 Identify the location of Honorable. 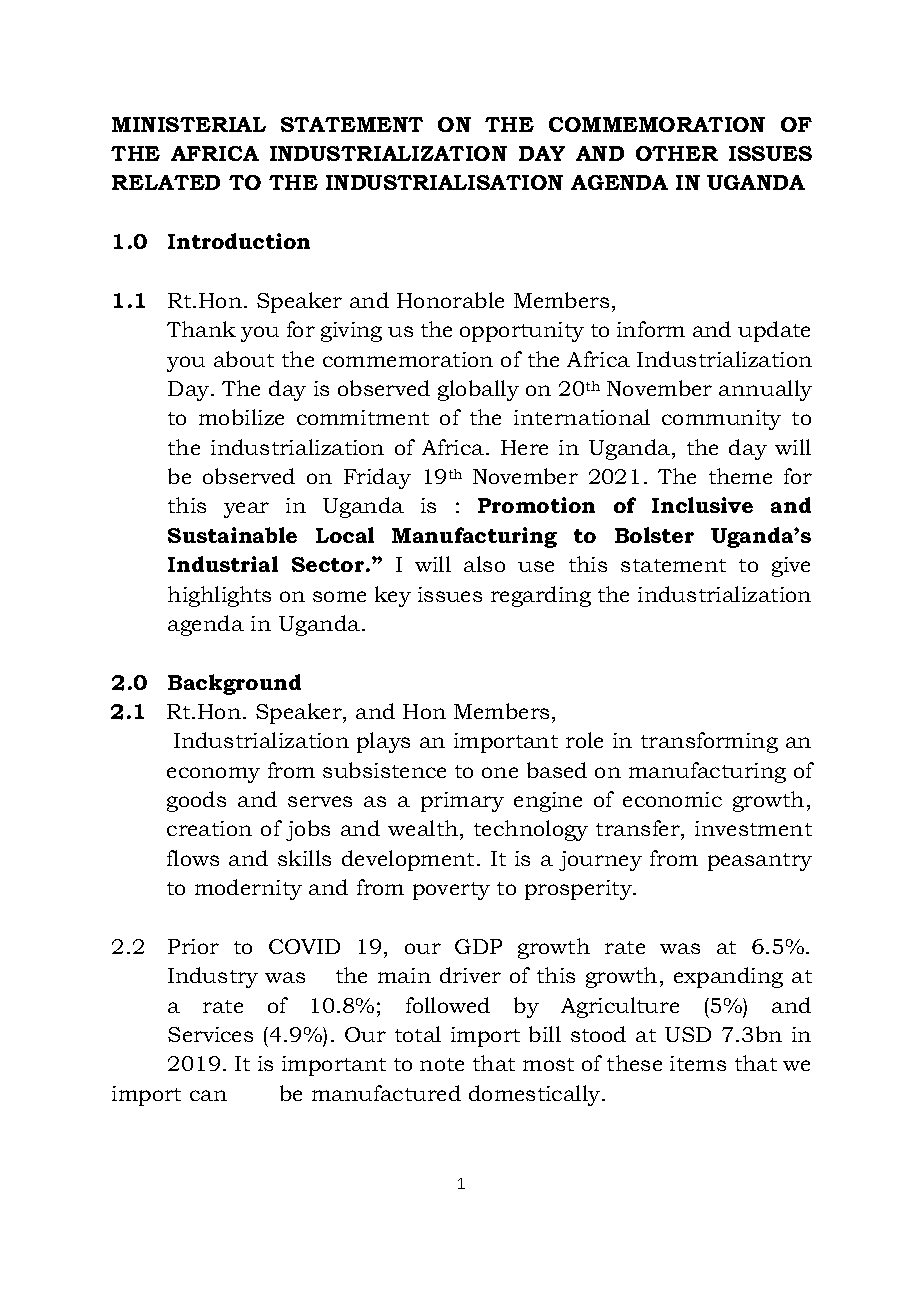
(450, 300).
